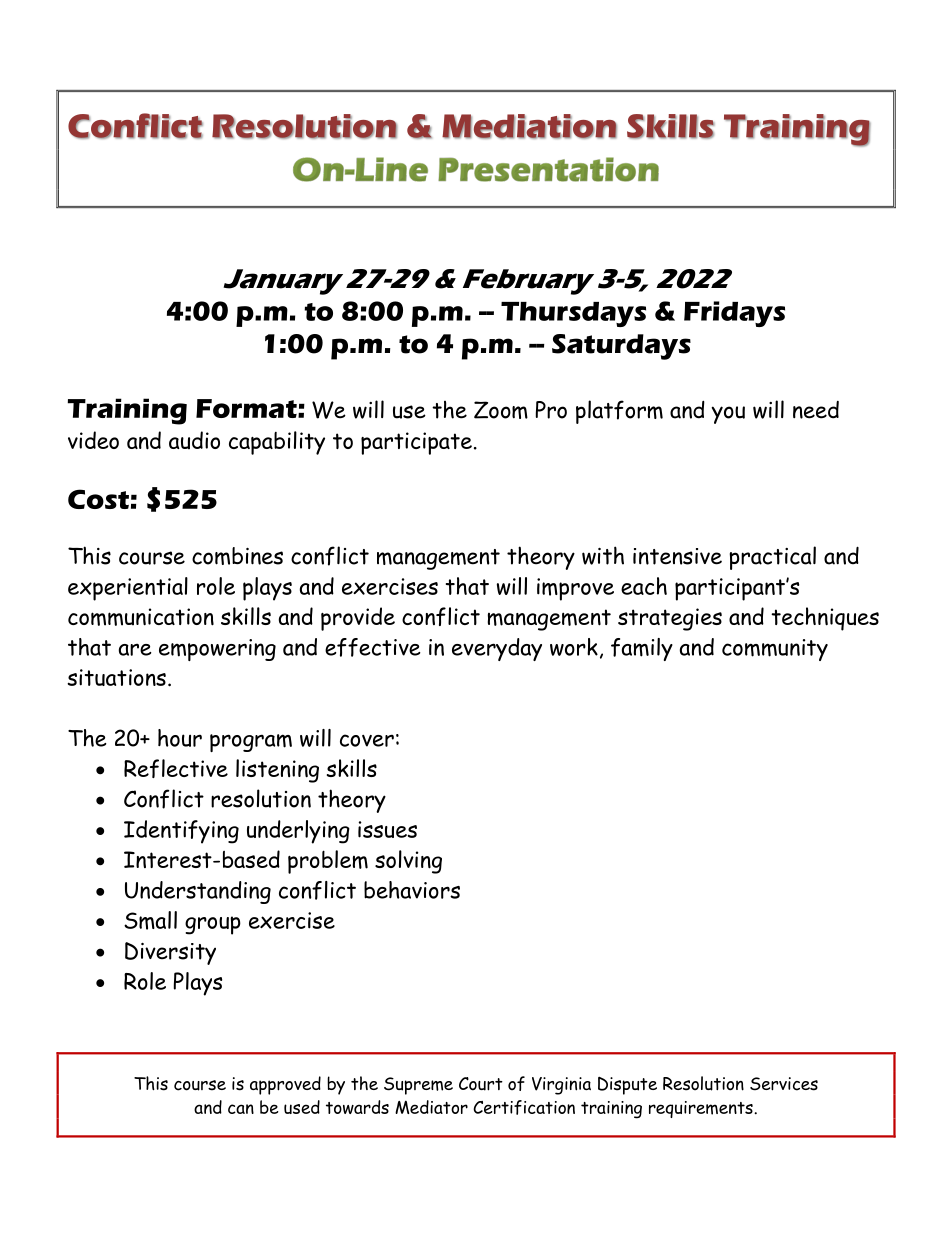 This page has width=952, height=1233. What do you see at coordinates (775, 650) in the page?
I see `community` at bounding box center [775, 650].
